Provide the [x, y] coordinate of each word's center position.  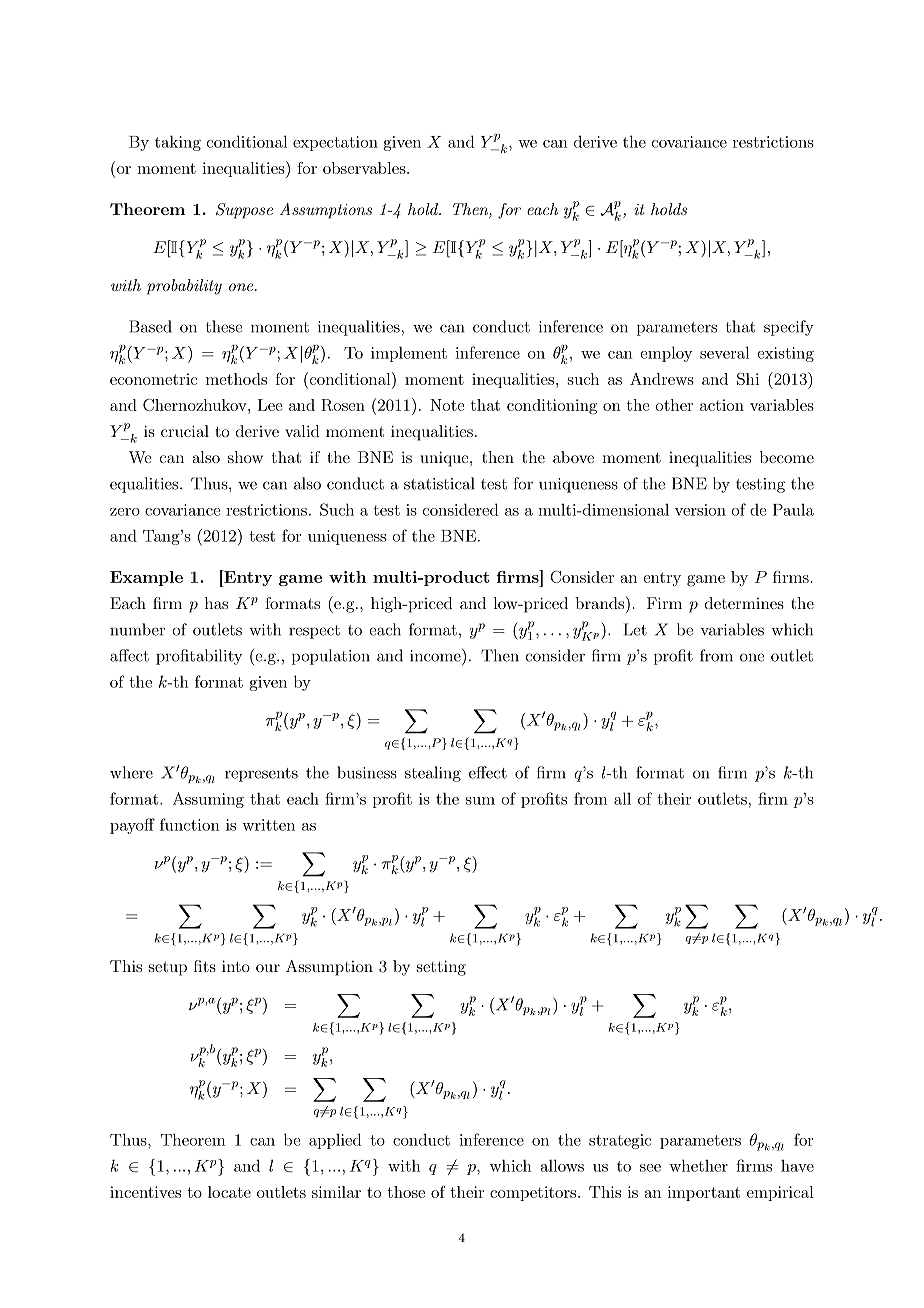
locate [229, 1192]
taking [178, 143]
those [406, 1192]
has [216, 603]
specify [789, 328]
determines [744, 603]
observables [365, 168]
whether [698, 1165]
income [436, 655]
